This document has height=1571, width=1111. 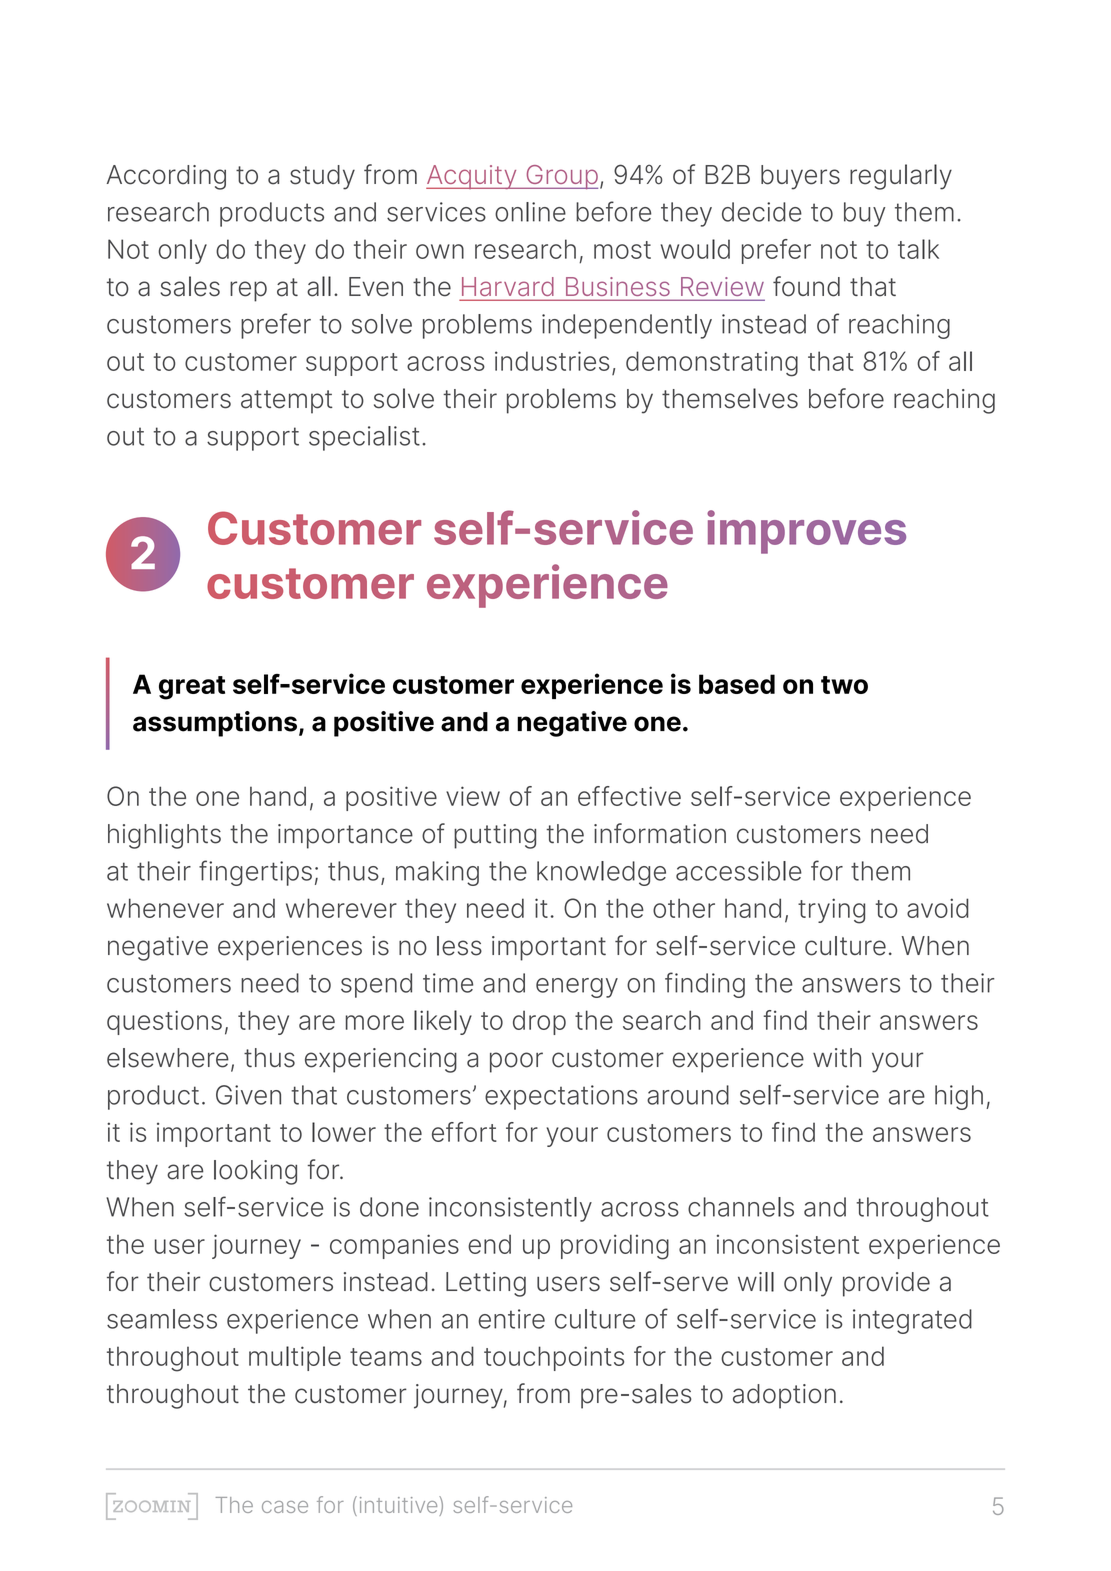 I want to click on study, so click(x=322, y=177).
